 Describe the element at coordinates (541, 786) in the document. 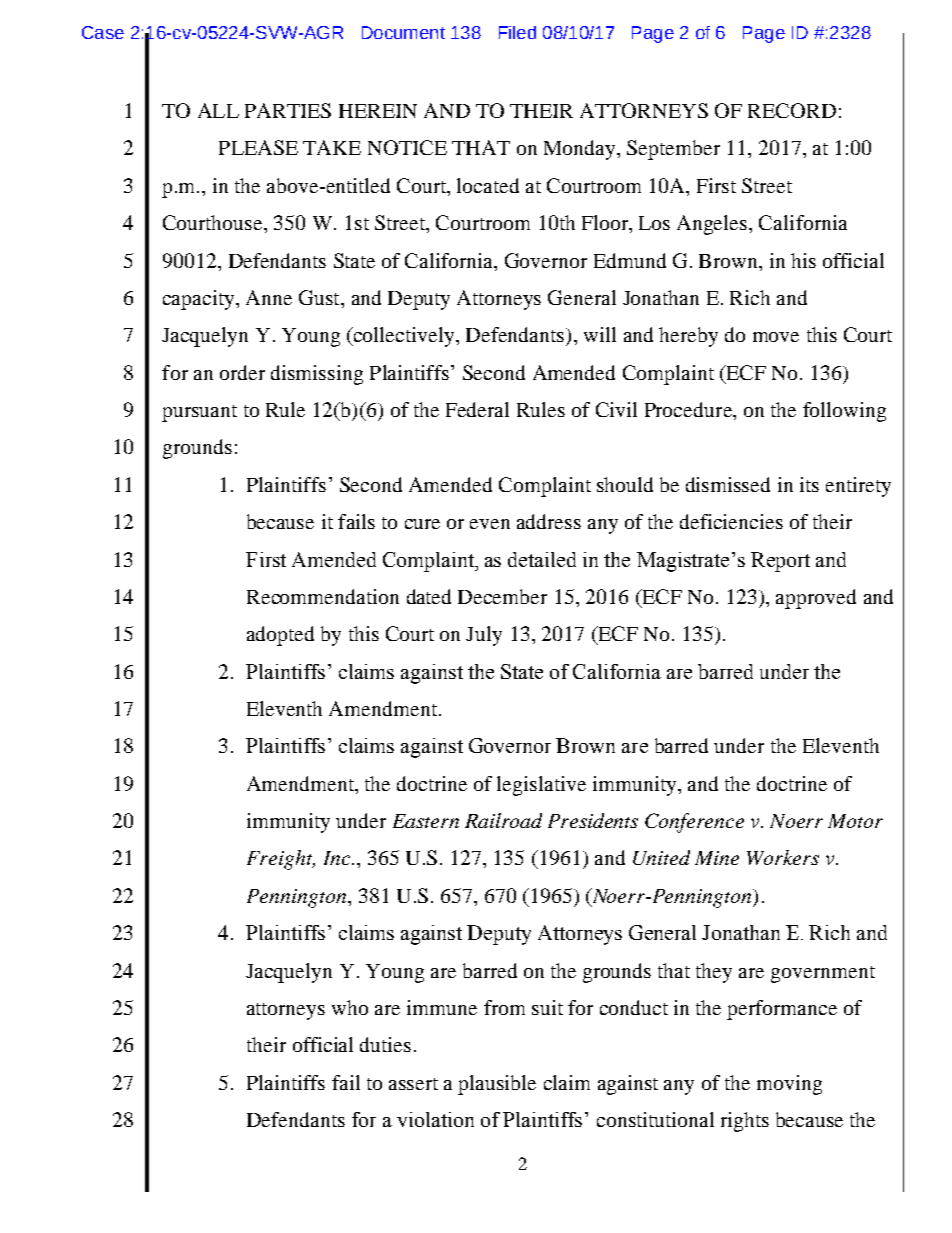

I see `legislative` at that location.
